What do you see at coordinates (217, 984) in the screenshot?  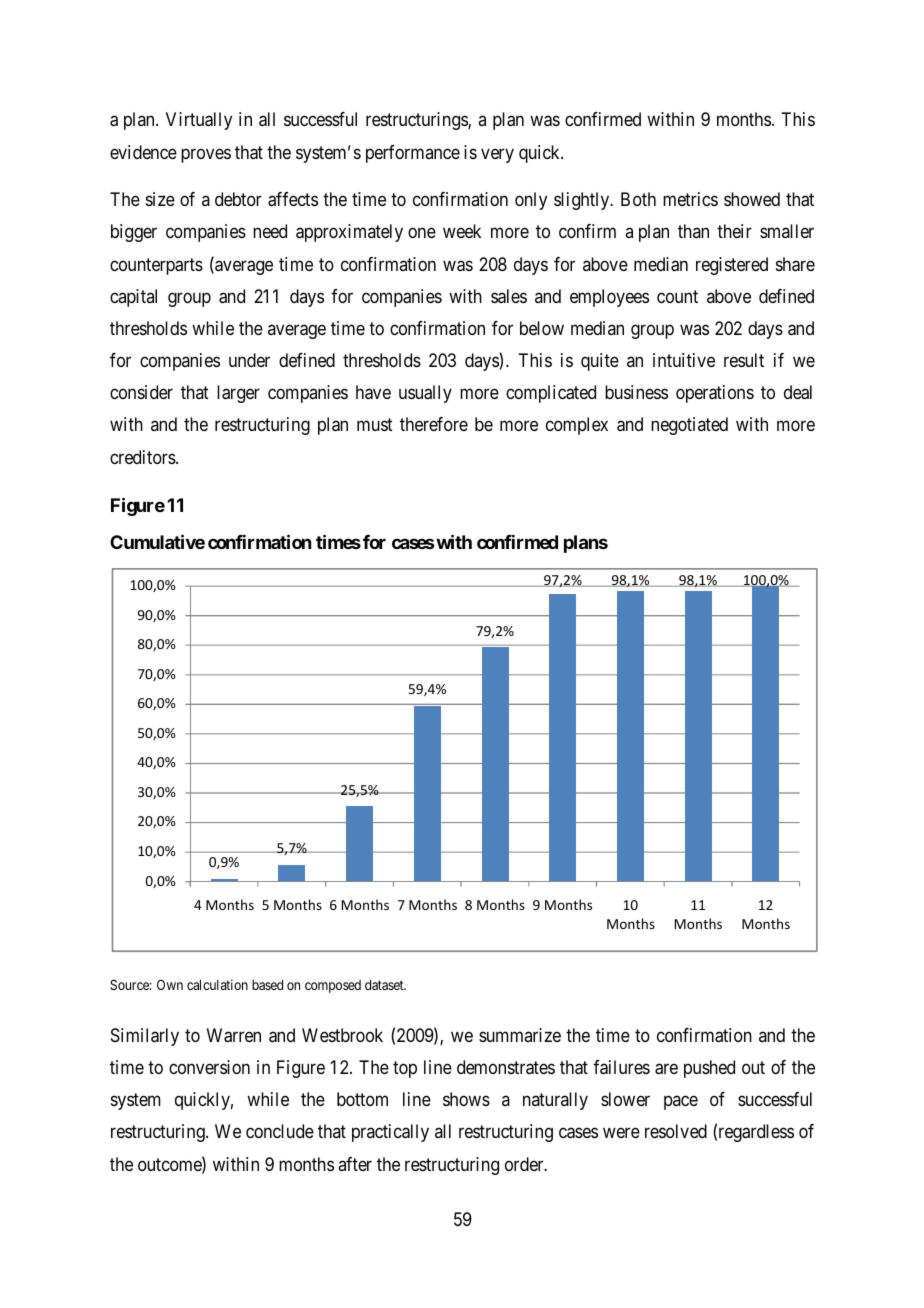 I see `calculation` at bounding box center [217, 984].
